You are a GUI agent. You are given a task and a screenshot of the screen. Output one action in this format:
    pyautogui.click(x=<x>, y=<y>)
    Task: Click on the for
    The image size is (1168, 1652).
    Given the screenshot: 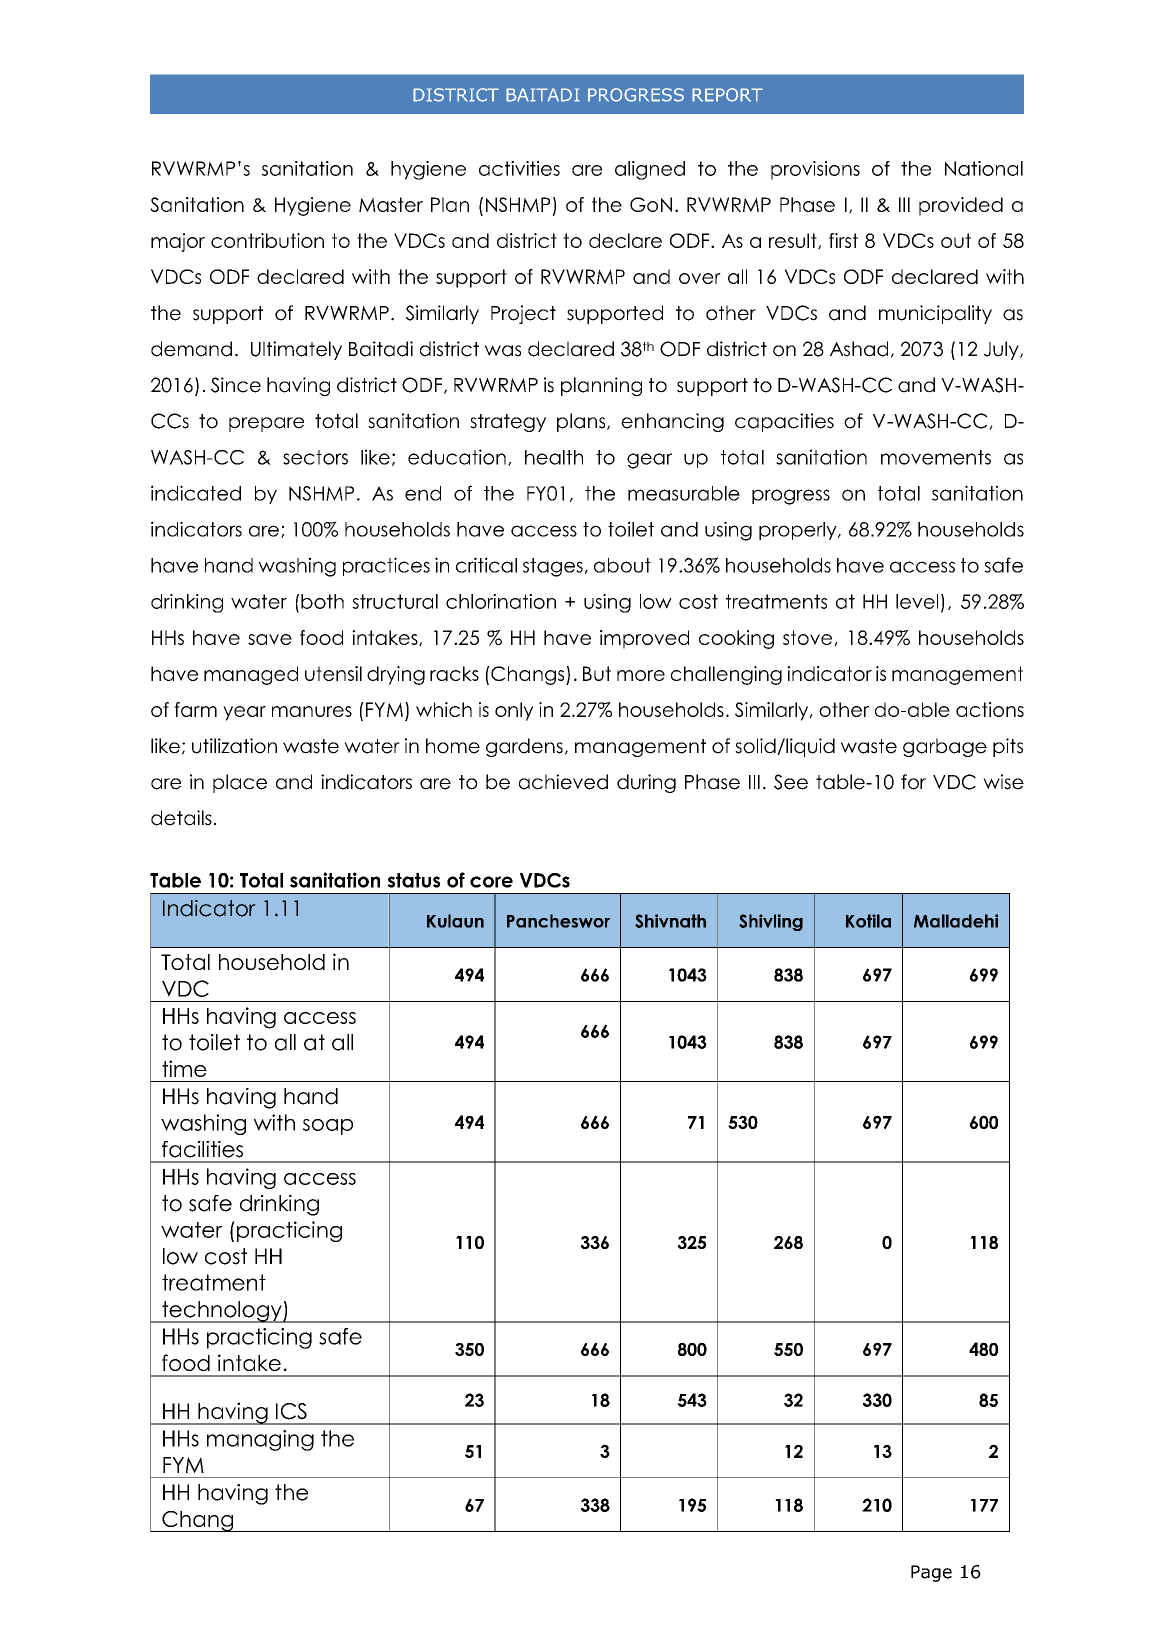 What is the action you would take?
    pyautogui.click(x=913, y=782)
